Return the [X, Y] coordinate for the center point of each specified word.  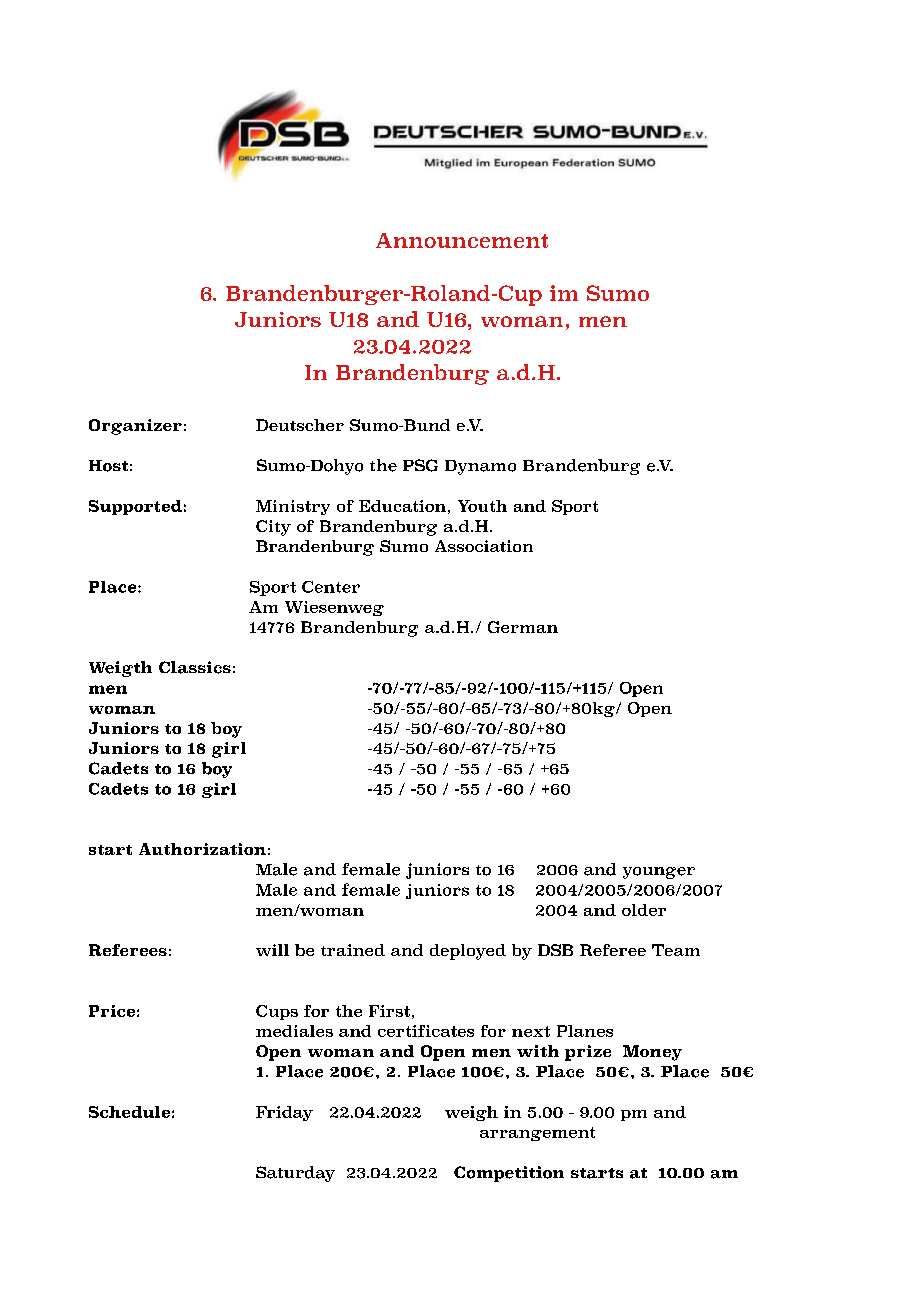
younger [659, 873]
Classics [195, 667]
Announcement [462, 240]
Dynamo [480, 467]
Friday [284, 1113]
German [523, 627]
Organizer [135, 427]
